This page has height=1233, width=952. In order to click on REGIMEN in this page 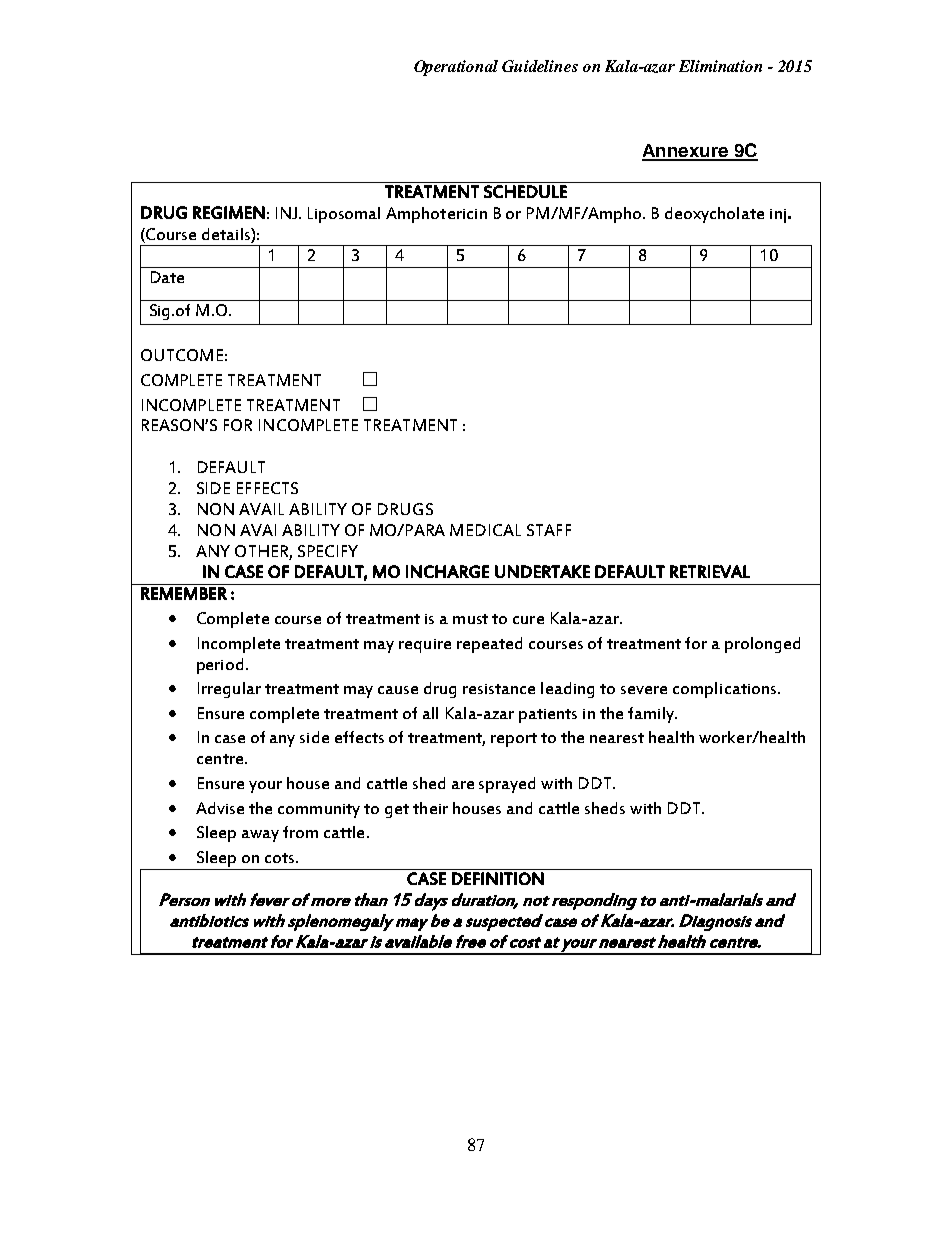, I will do `click(229, 212)`.
